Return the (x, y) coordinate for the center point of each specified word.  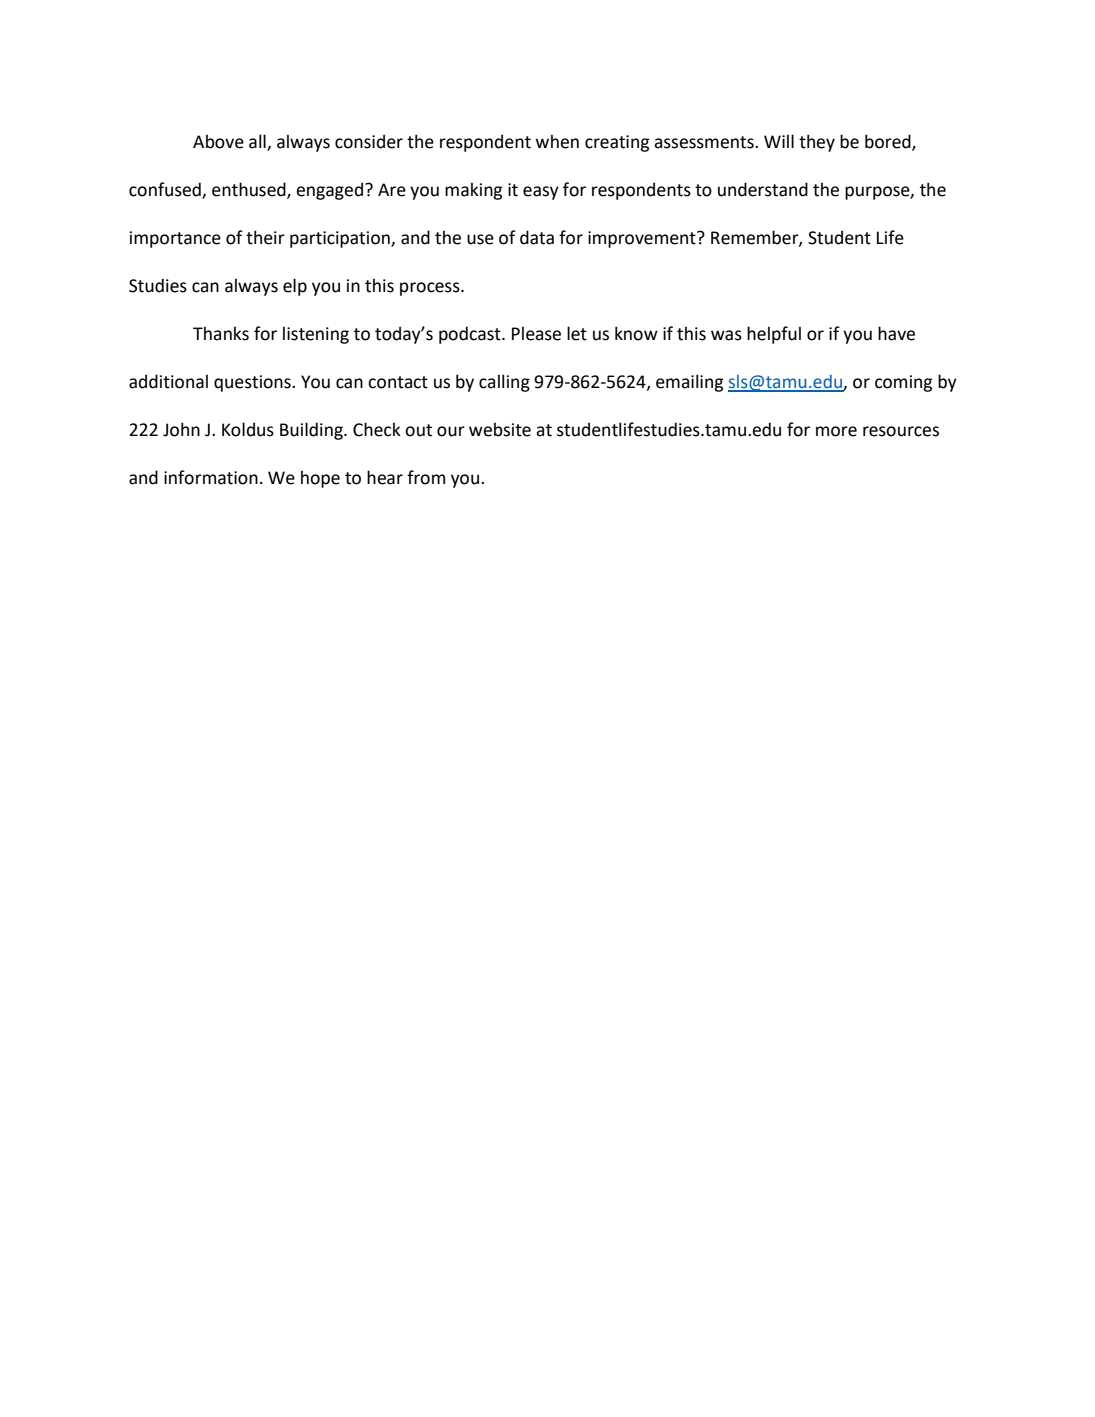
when (557, 141)
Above (218, 141)
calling (504, 383)
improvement (643, 239)
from (426, 477)
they (817, 143)
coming (903, 383)
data (537, 237)
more (836, 431)
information (211, 477)
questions (253, 383)
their (265, 237)
